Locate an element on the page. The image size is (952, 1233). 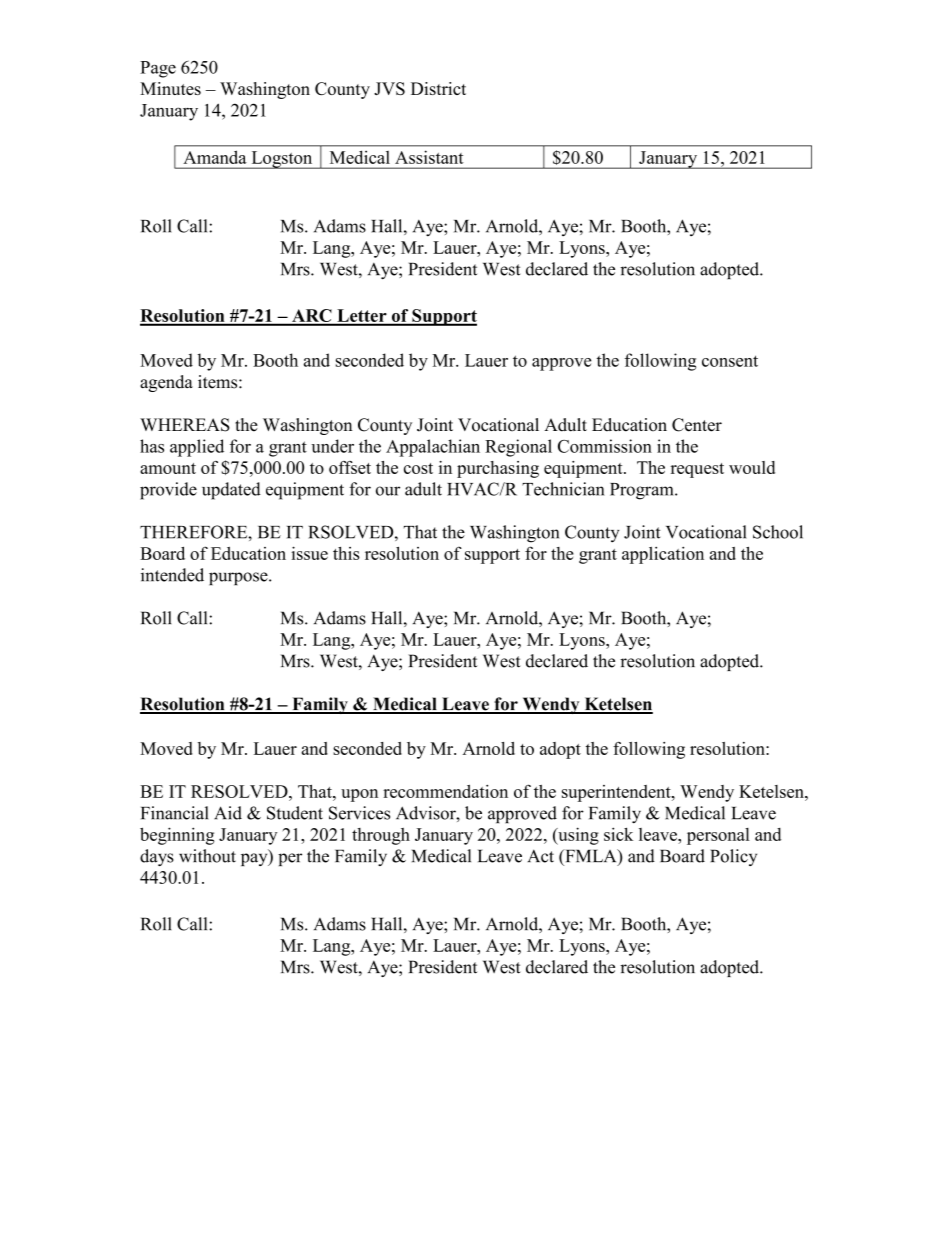
this is located at coordinates (346, 553).
